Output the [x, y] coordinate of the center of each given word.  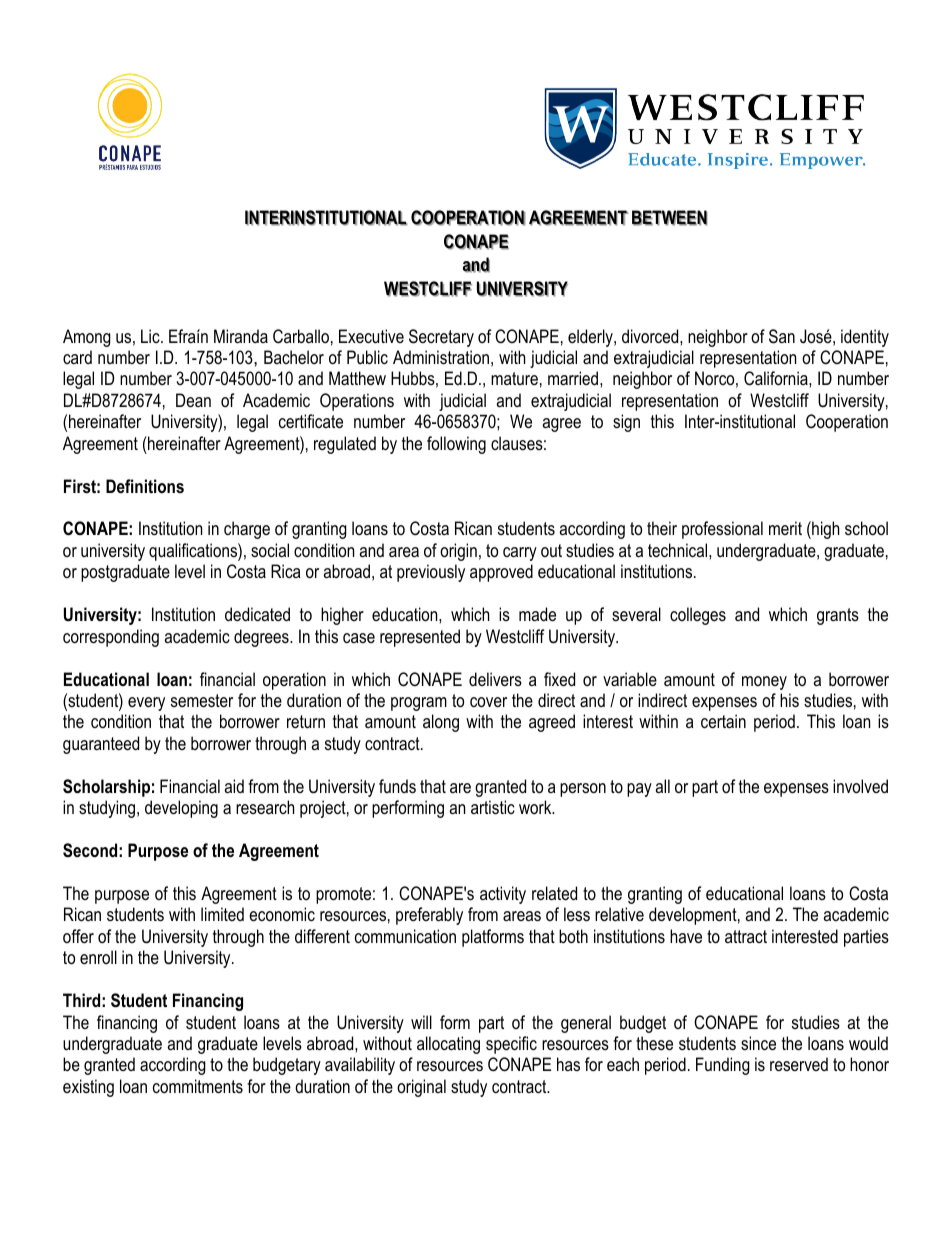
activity [503, 895]
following [456, 445]
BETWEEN [669, 218]
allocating [448, 1045]
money [764, 683]
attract [746, 936]
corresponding [111, 638]
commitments [198, 1086]
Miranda [241, 336]
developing [181, 809]
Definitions [145, 486]
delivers [495, 679]
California [777, 378]
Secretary [441, 338]
